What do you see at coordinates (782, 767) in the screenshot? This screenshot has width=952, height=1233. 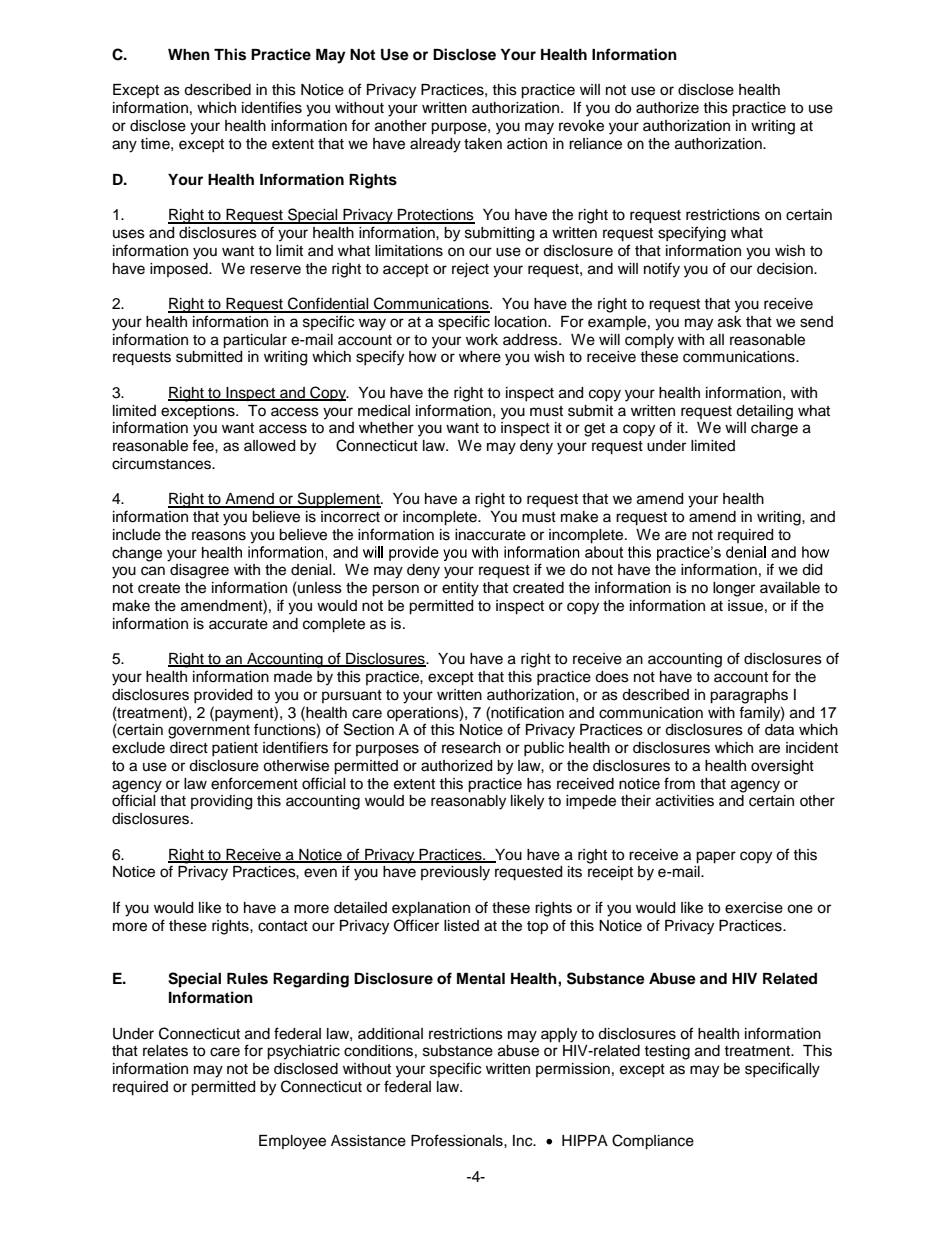 I see `oversight` at bounding box center [782, 767].
